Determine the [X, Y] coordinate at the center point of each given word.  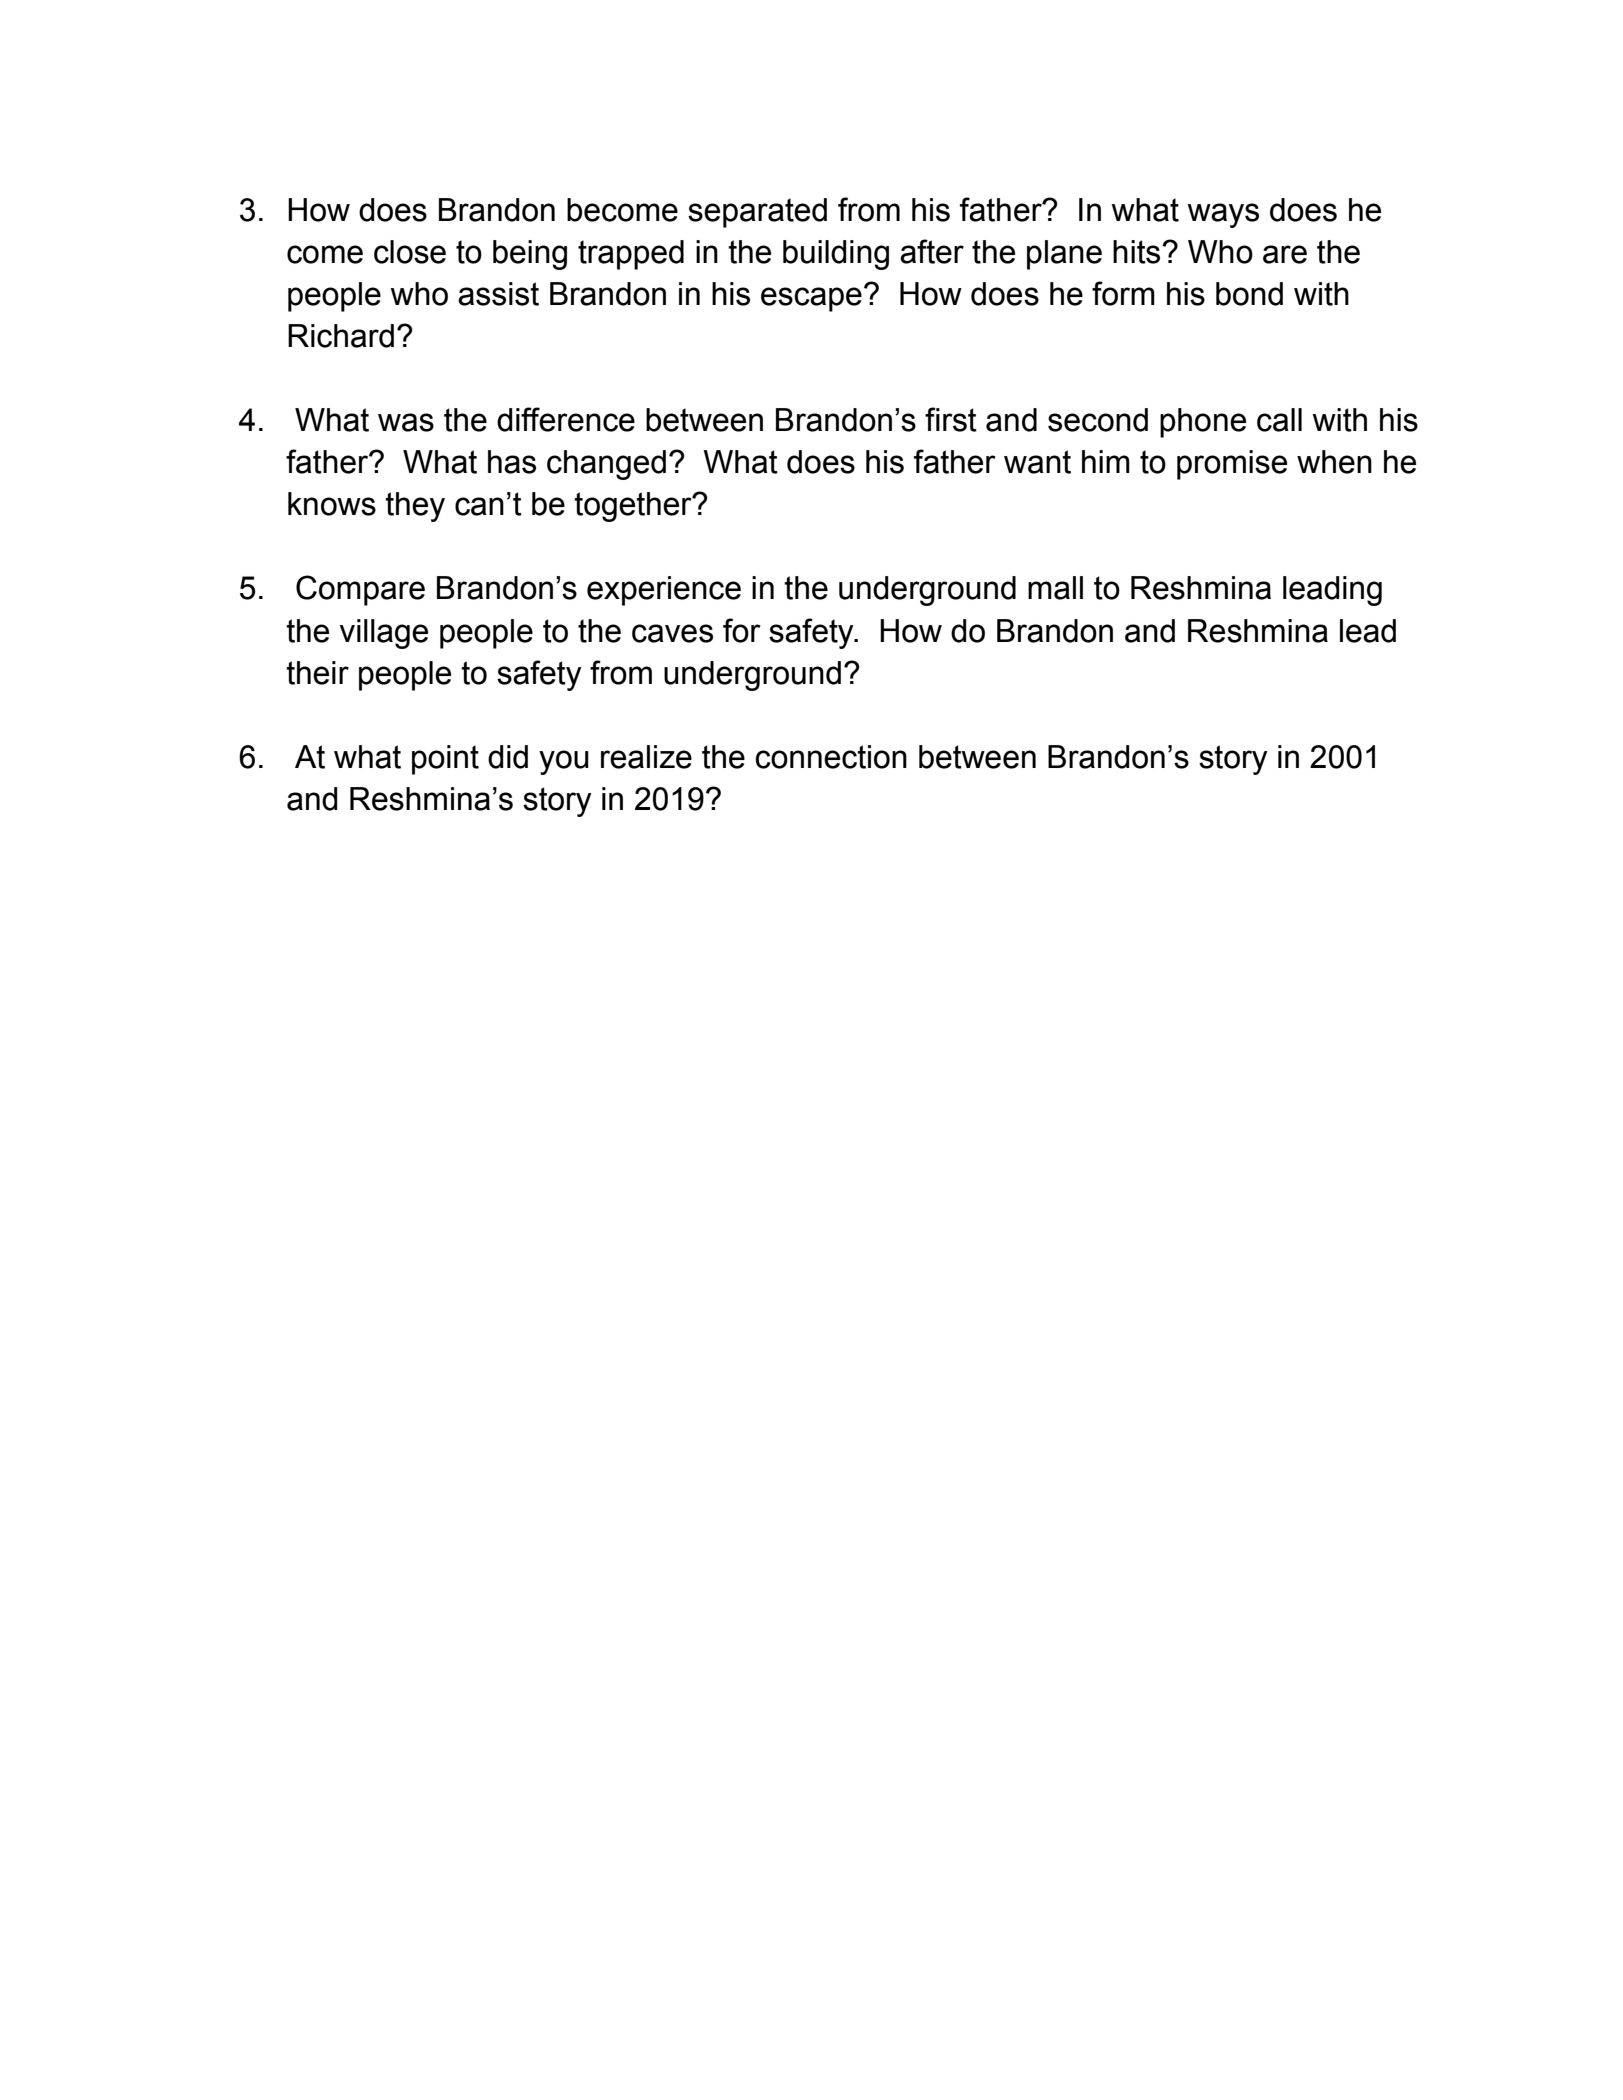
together [634, 507]
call [1279, 420]
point [445, 760]
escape [811, 299]
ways [1223, 215]
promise [1232, 465]
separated [757, 213]
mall [1055, 588]
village [383, 634]
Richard [341, 336]
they [415, 507]
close [410, 252]
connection [831, 757]
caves [672, 633]
